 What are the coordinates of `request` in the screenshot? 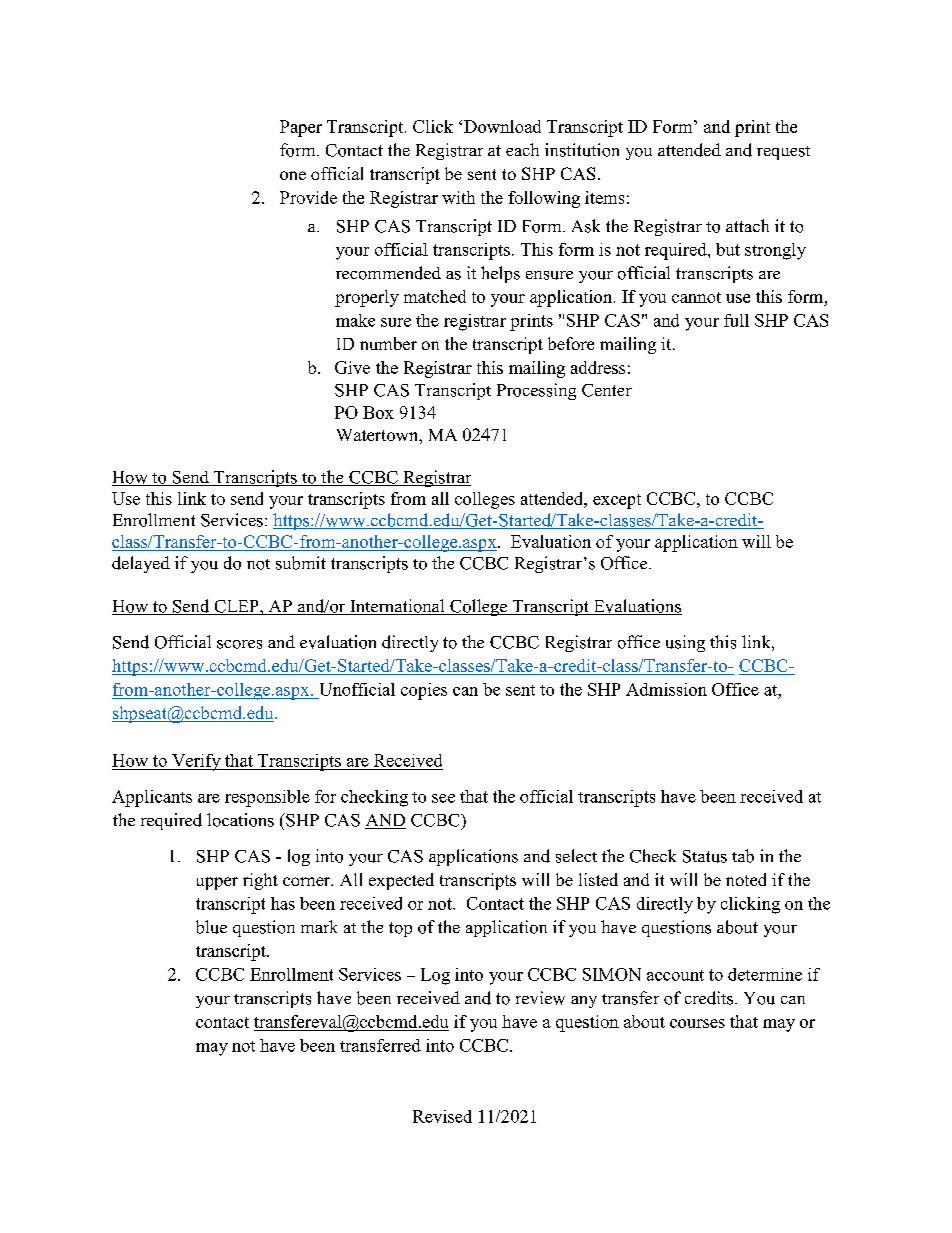 It's located at (783, 153).
